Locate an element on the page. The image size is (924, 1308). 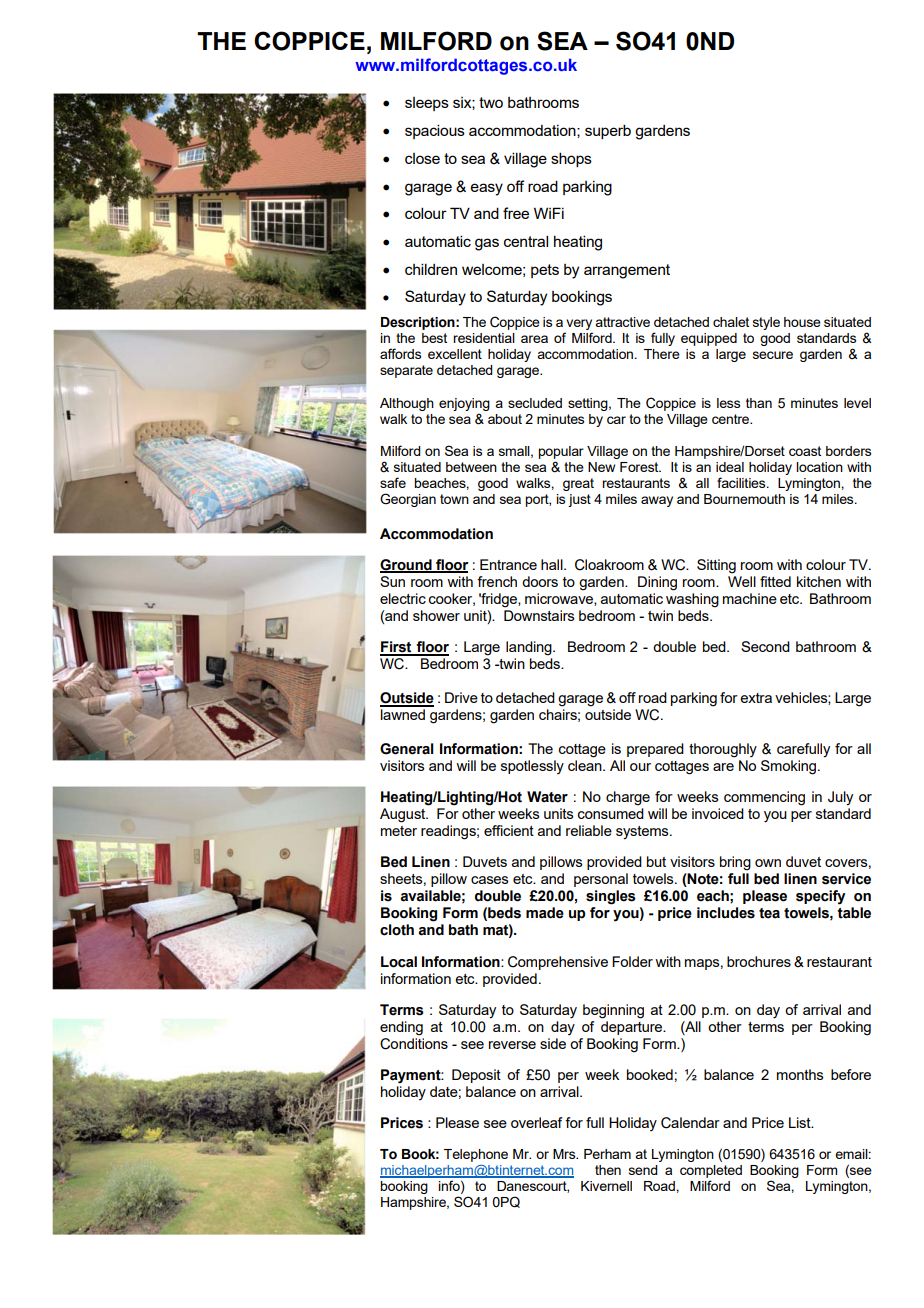
List is located at coordinates (801, 1122).
